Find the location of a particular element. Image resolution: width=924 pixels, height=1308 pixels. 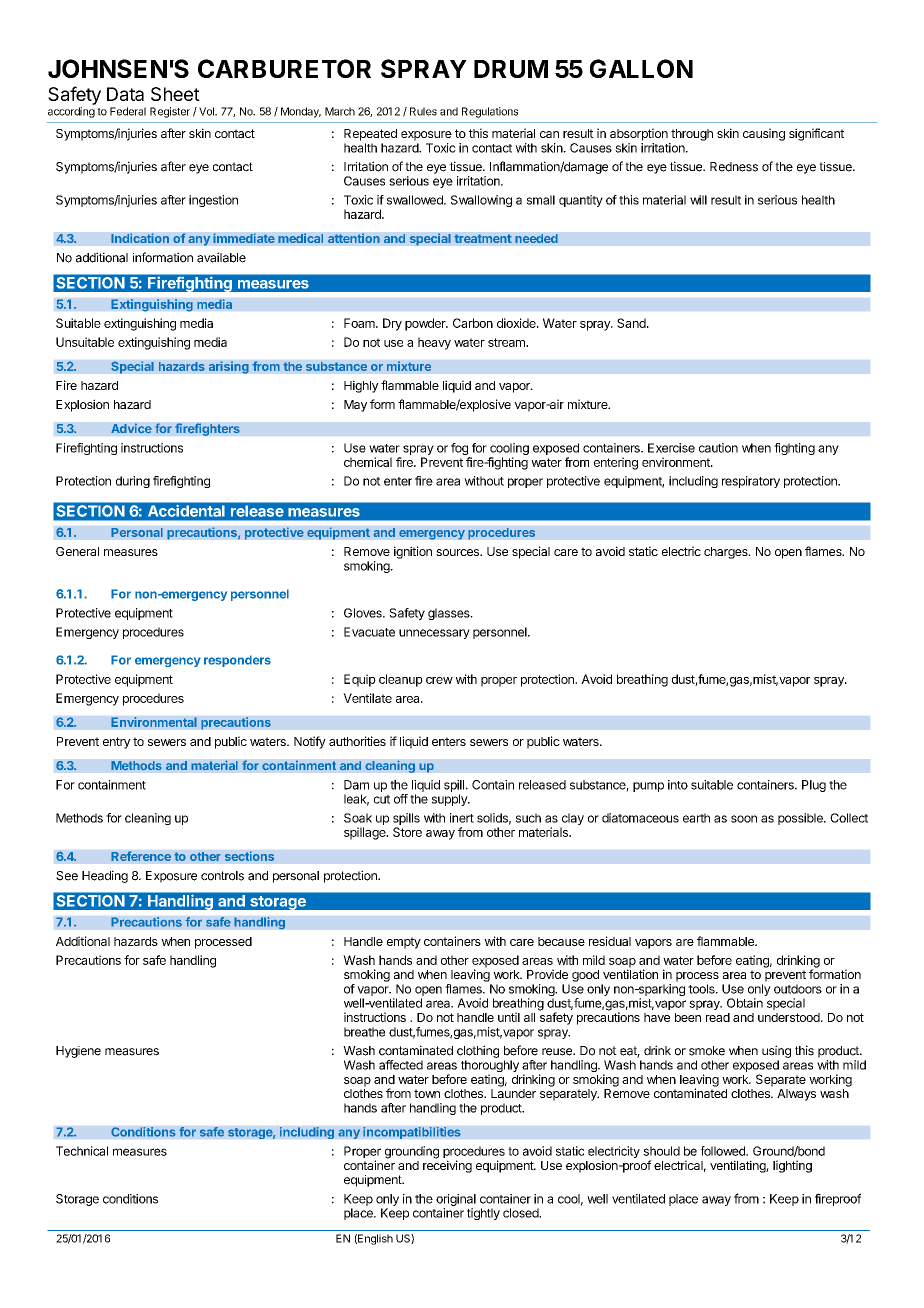

Register is located at coordinates (170, 112).
